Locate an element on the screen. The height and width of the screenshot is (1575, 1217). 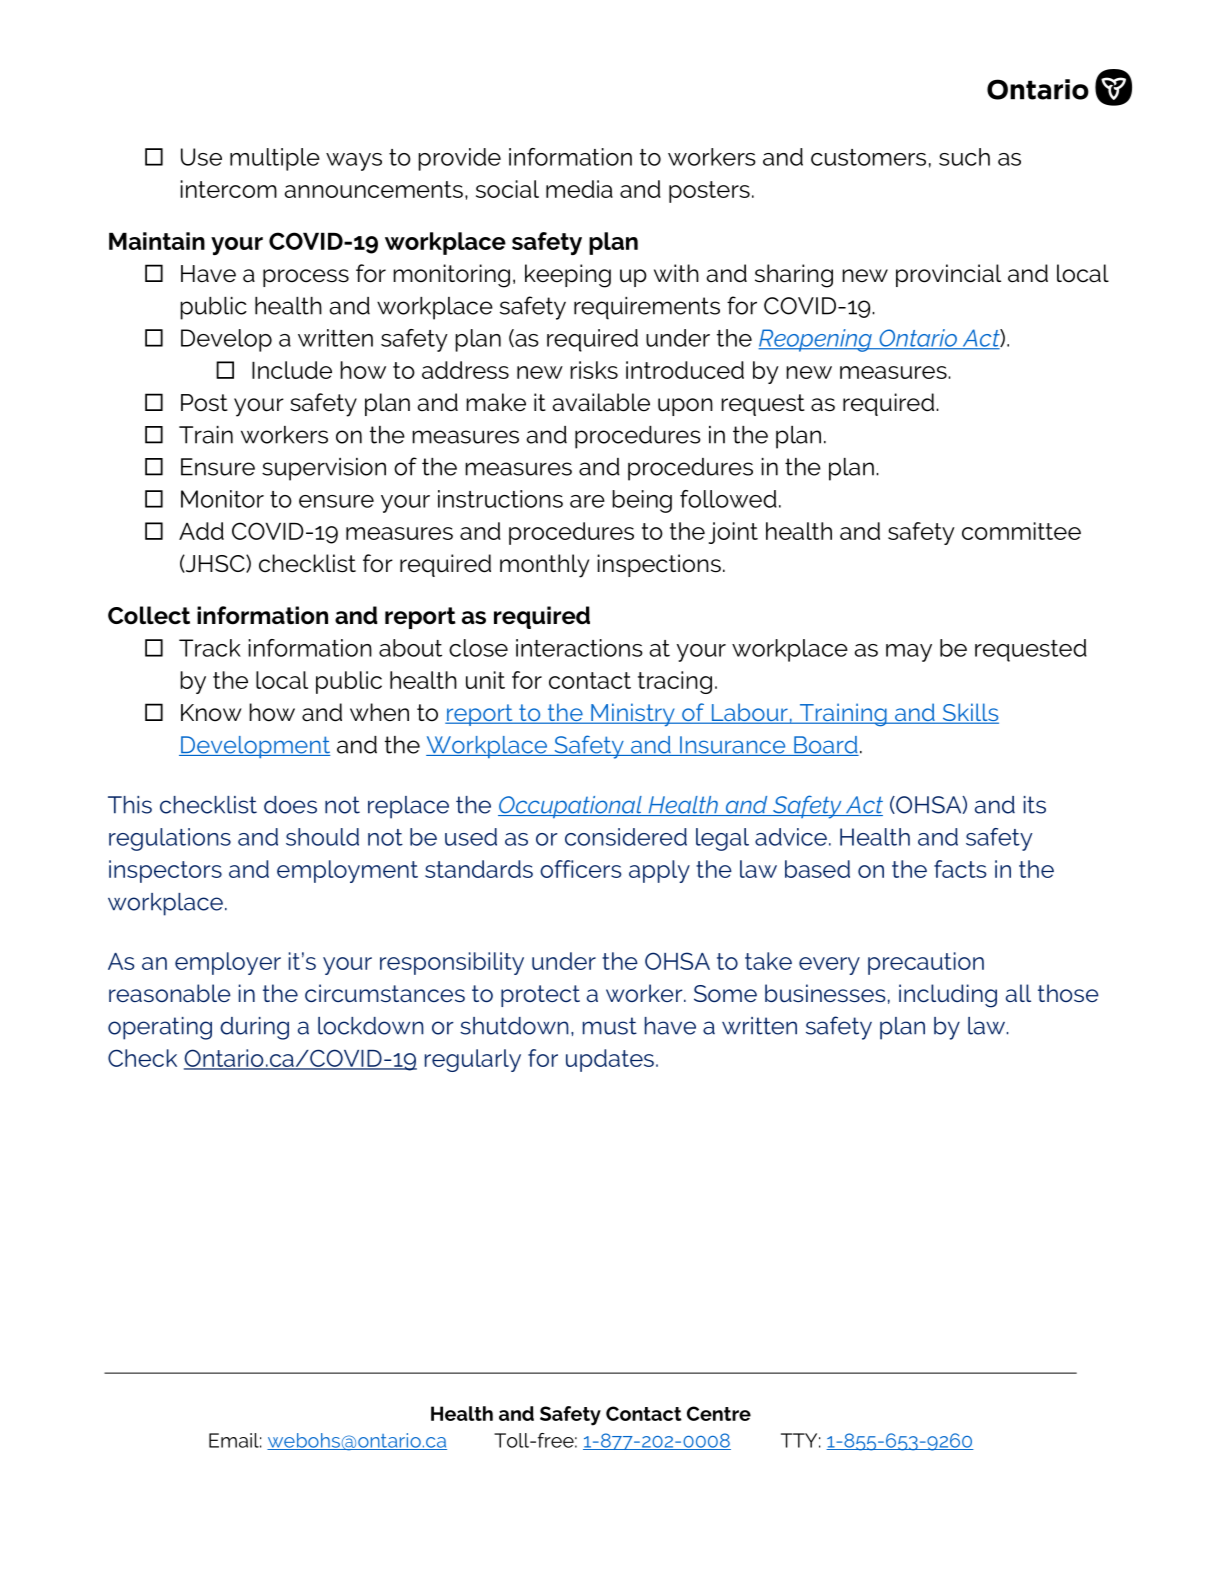
officers is located at coordinates (581, 869).
